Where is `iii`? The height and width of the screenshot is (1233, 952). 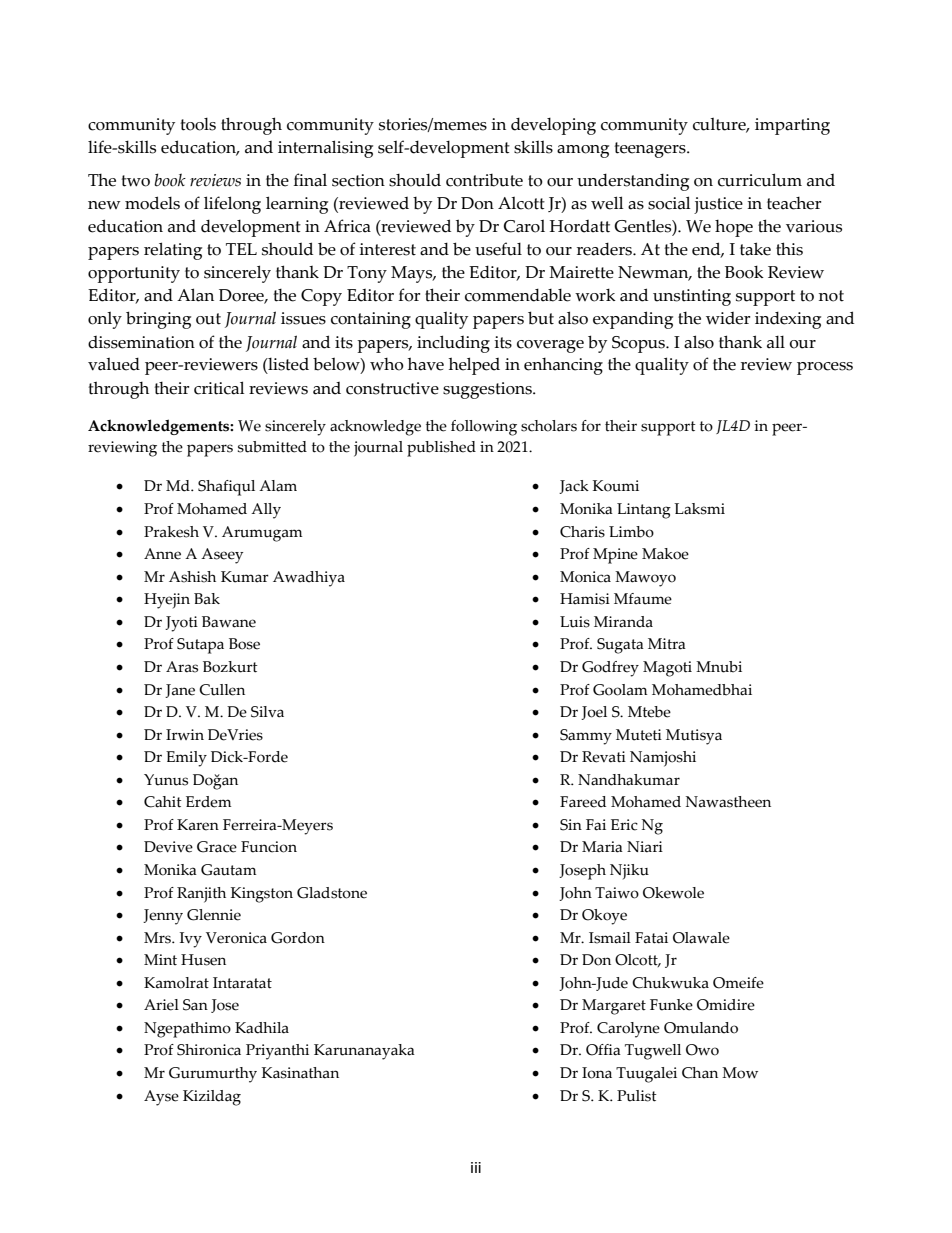
iii is located at coordinates (476, 1167).
